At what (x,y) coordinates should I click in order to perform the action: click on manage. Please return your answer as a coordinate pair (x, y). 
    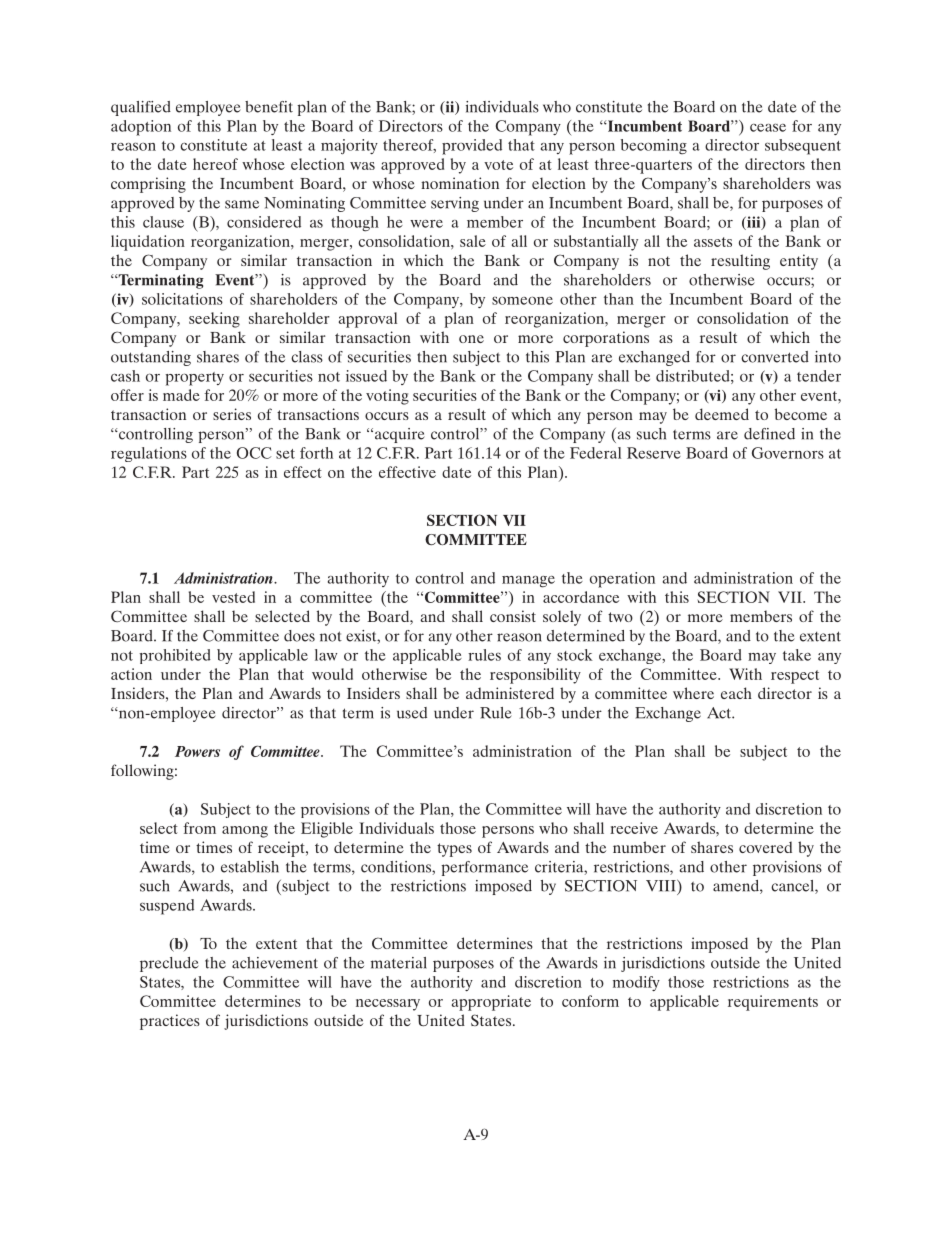
    Looking at the image, I should click on (528, 582).
